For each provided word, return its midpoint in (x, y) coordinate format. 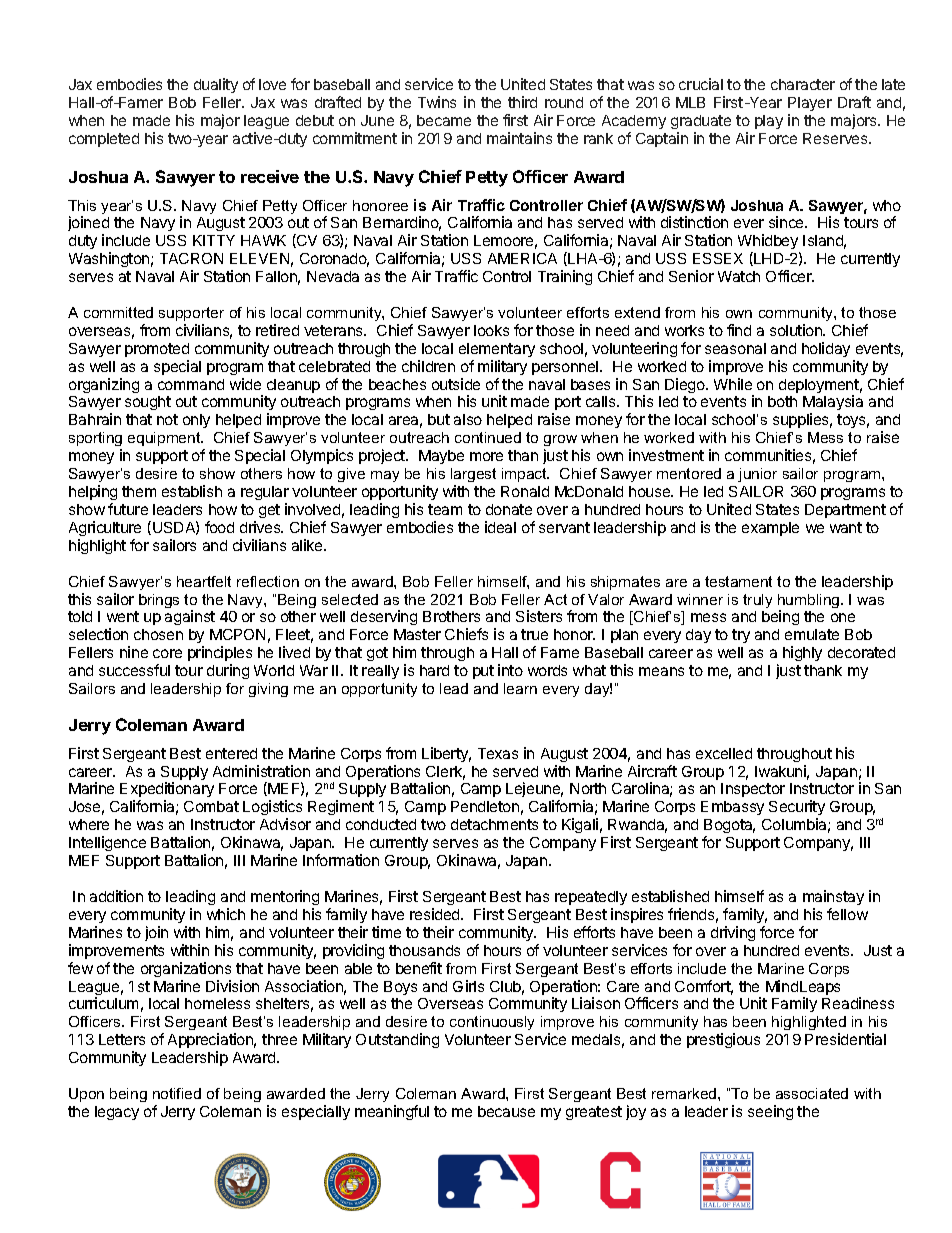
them (139, 491)
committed (118, 312)
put (483, 672)
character (803, 84)
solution (797, 330)
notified (177, 1093)
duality (216, 85)
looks (491, 330)
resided (436, 914)
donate (509, 509)
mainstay (833, 897)
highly (802, 653)
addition (116, 896)
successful (134, 670)
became (444, 120)
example (770, 529)
